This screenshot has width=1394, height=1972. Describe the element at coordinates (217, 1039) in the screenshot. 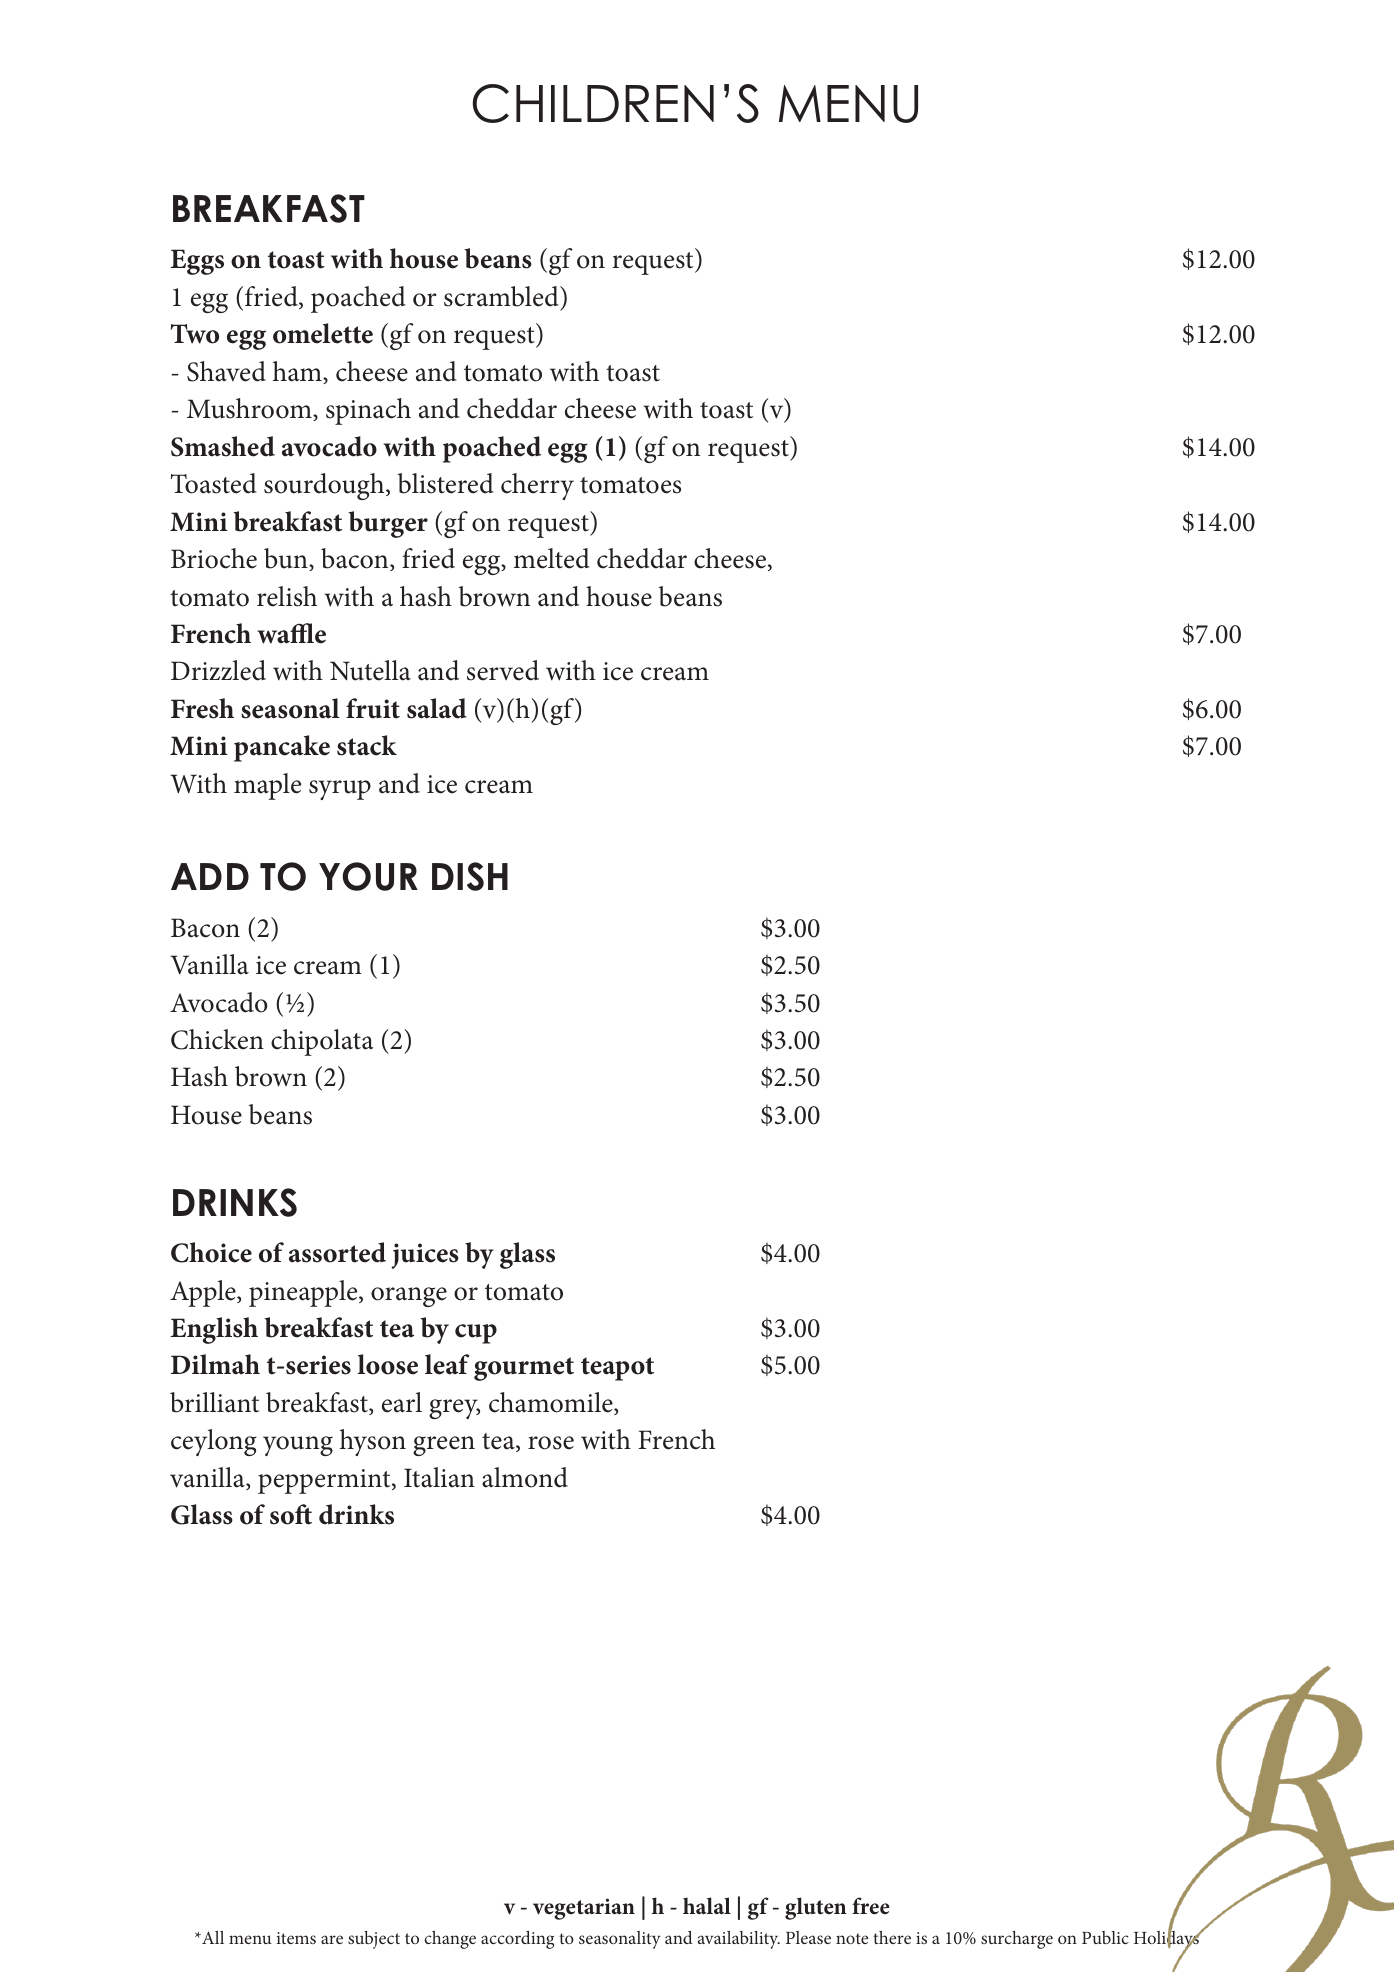

I see `Chicken` at that location.
